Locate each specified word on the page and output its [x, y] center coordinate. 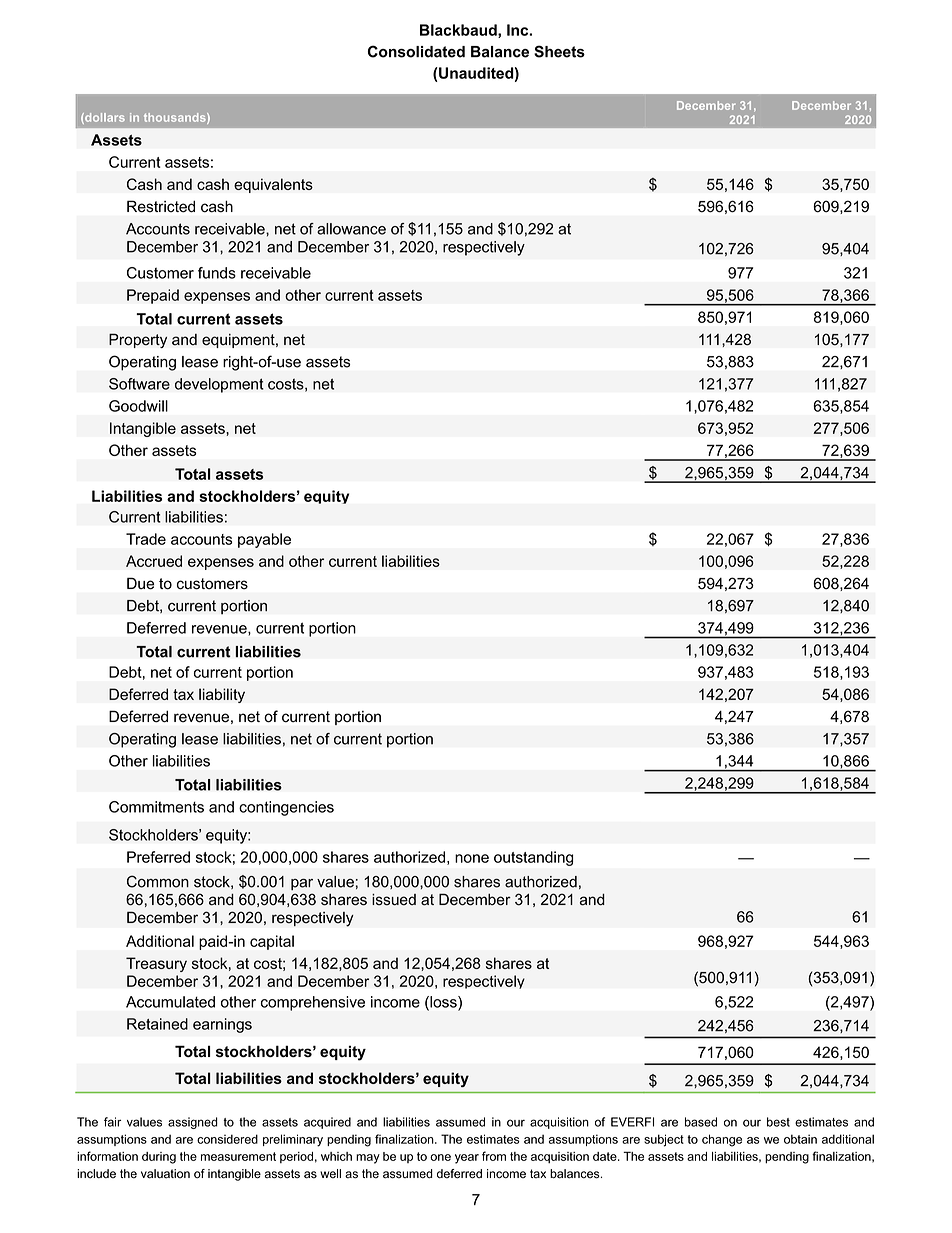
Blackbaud [459, 31]
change [722, 1140]
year [467, 1159]
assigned [193, 1123]
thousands [176, 118]
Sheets [559, 51]
